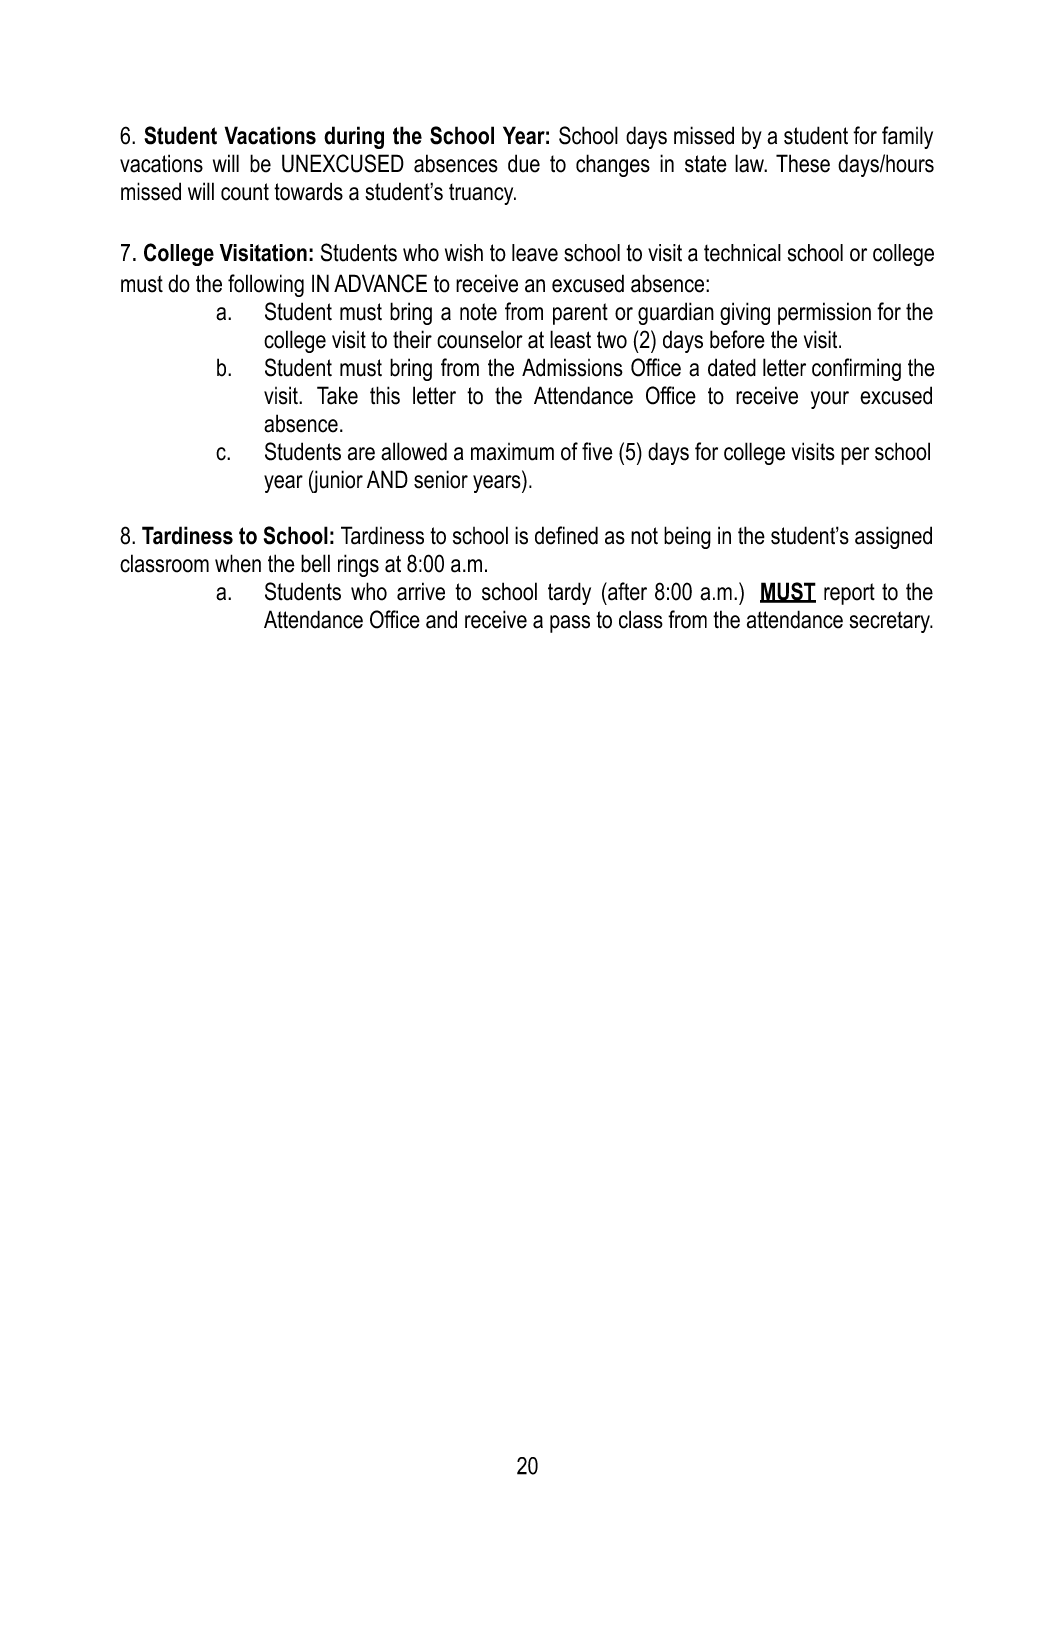  Describe the element at coordinates (421, 591) in the screenshot. I see `arrive` at that location.
